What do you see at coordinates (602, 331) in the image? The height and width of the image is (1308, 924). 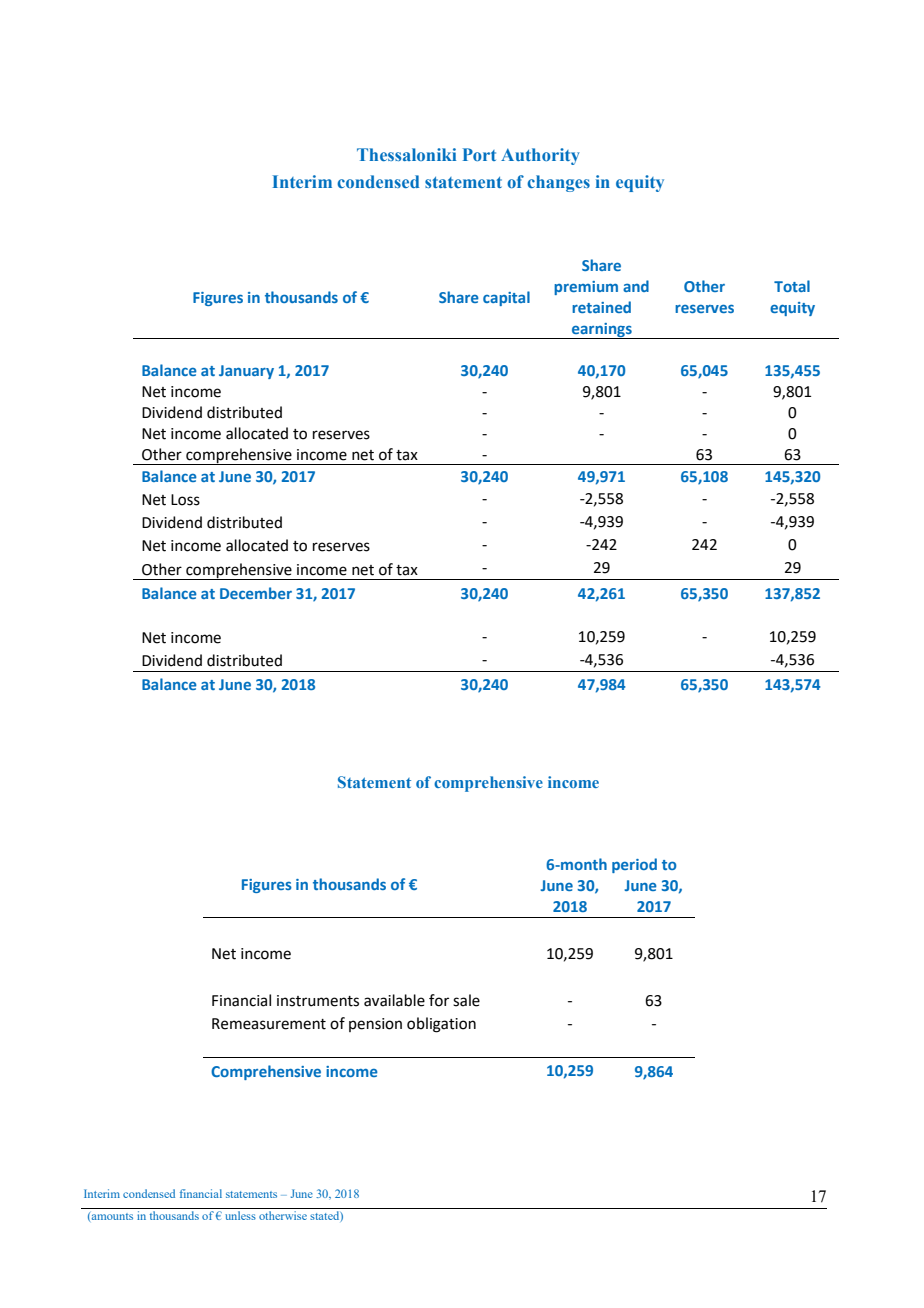 I see `earnings` at bounding box center [602, 331].
